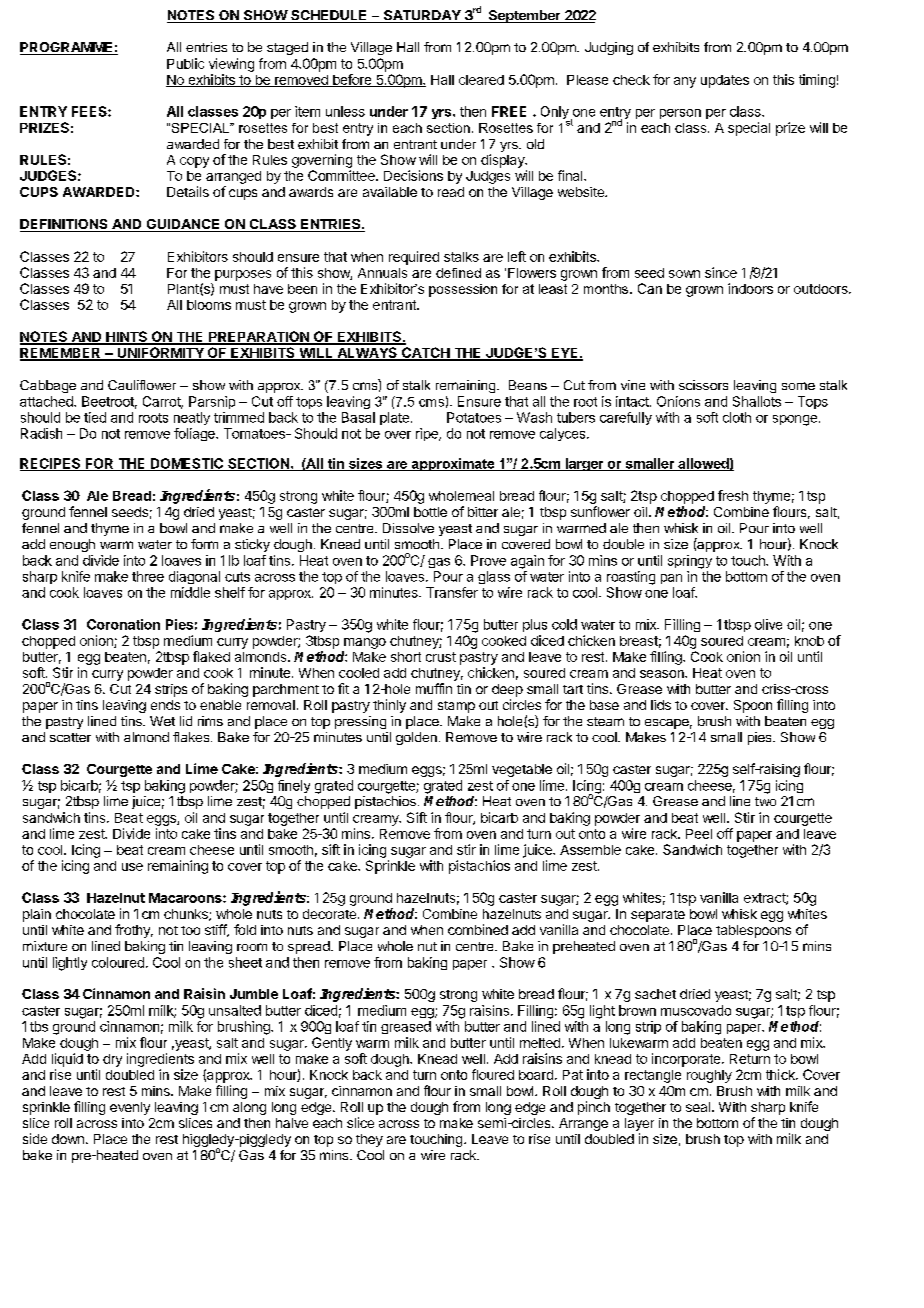 This screenshot has height=1308, width=924. Describe the element at coordinates (130, 1108) in the screenshot. I see `evenly` at that location.
